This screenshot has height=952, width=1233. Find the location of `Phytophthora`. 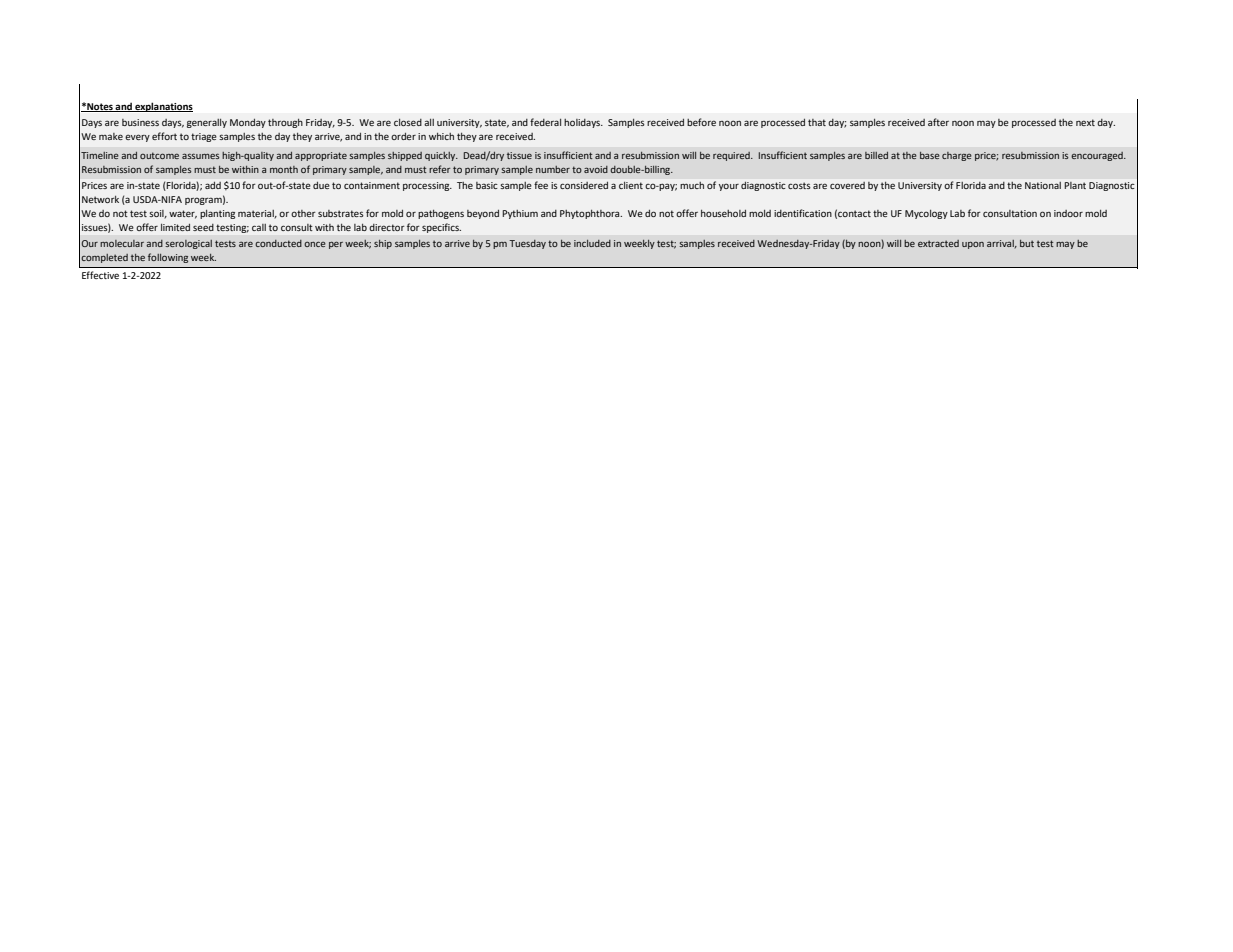

Phytophthora is located at coordinates (591, 214).
